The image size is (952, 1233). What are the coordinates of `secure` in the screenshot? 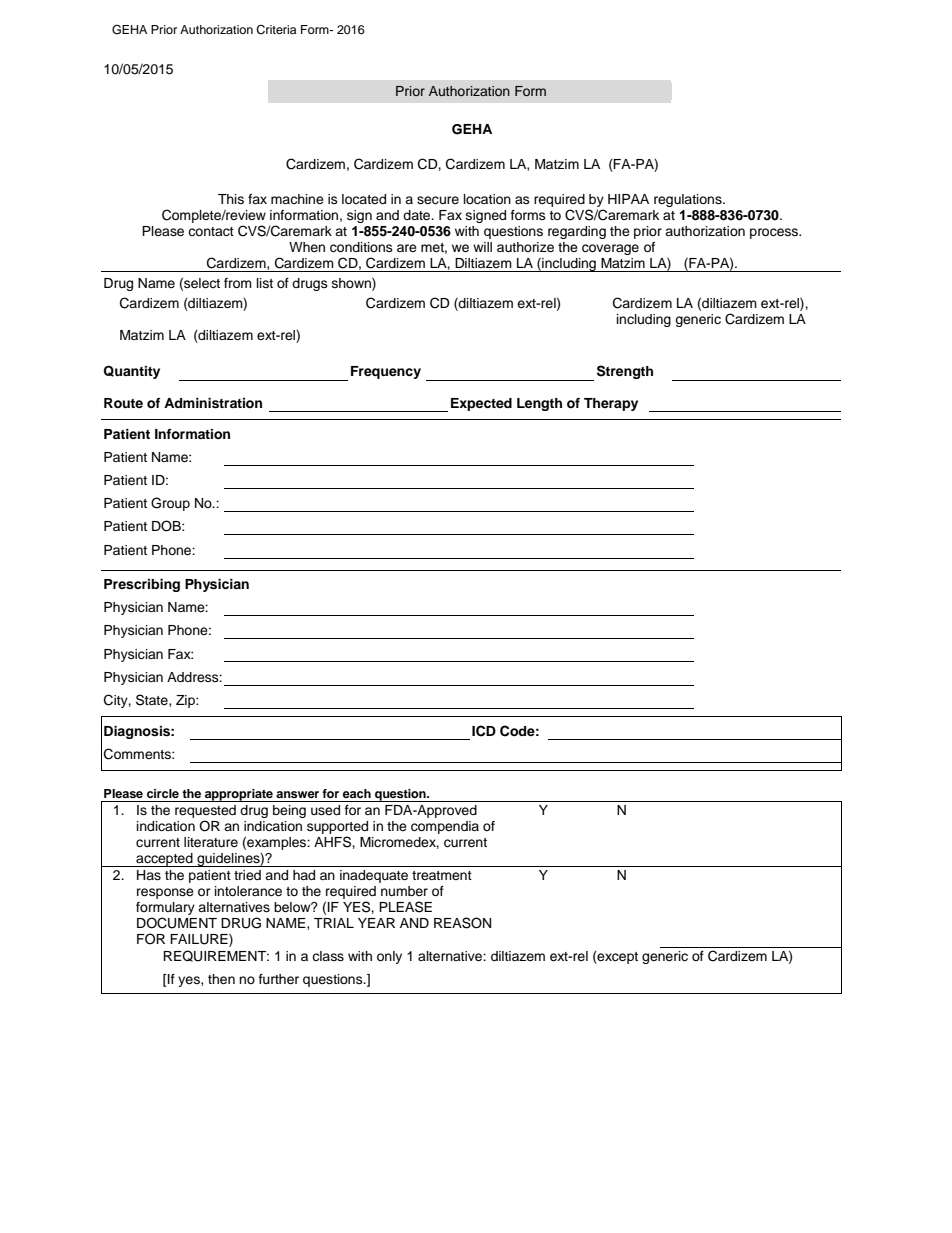 It's located at (438, 200).
